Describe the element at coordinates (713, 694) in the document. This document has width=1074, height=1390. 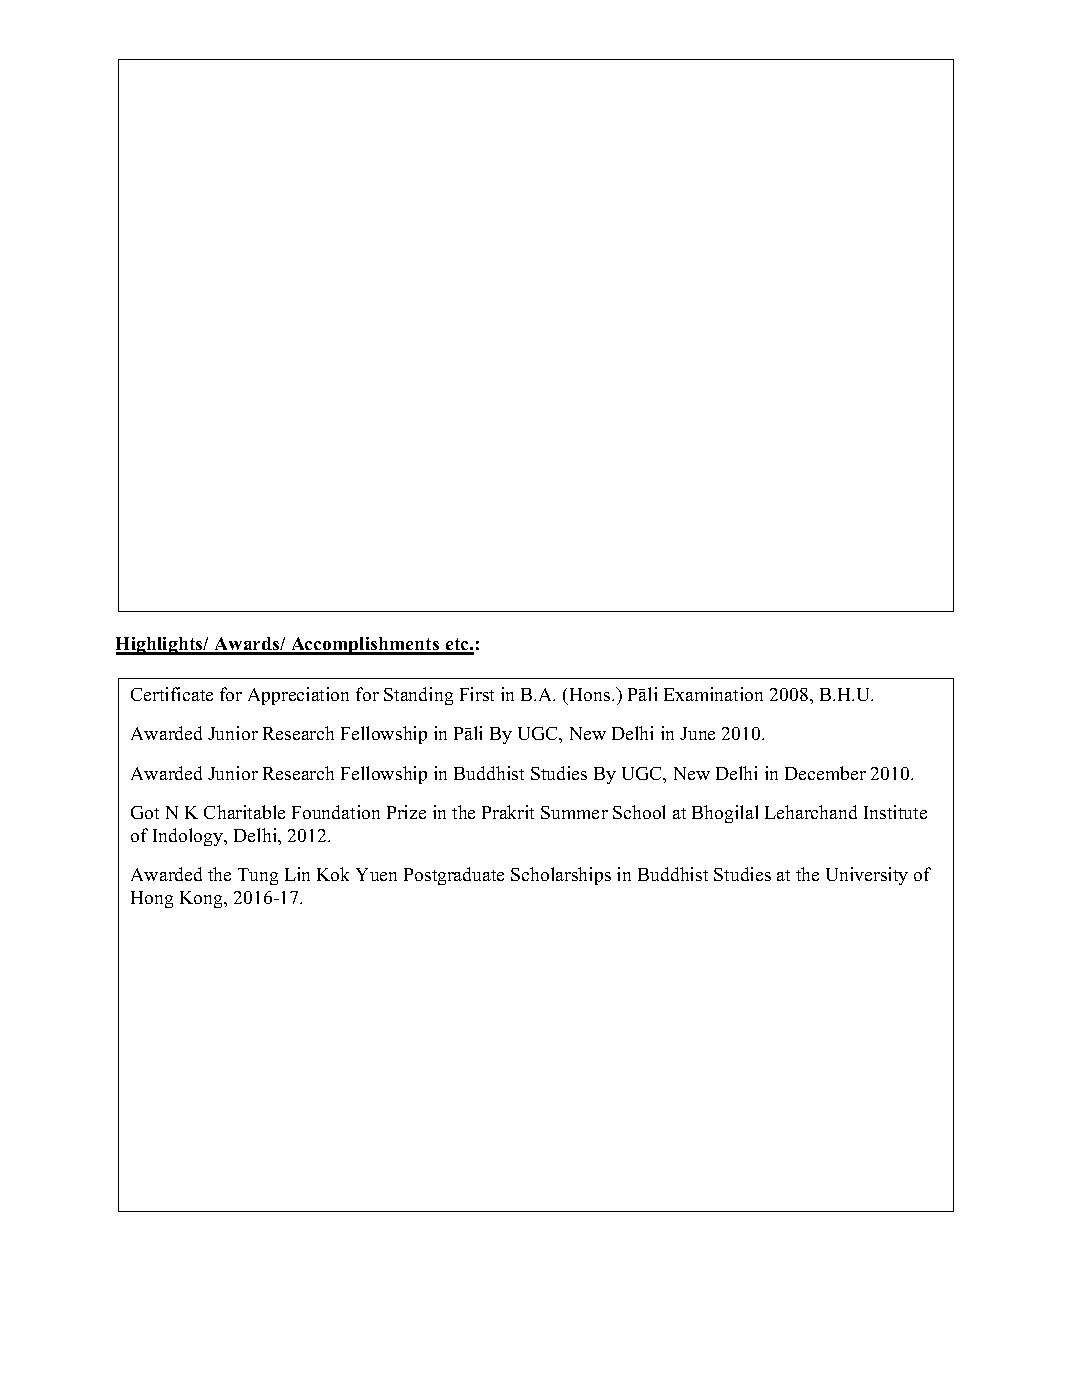
I see `Examination` at that location.
